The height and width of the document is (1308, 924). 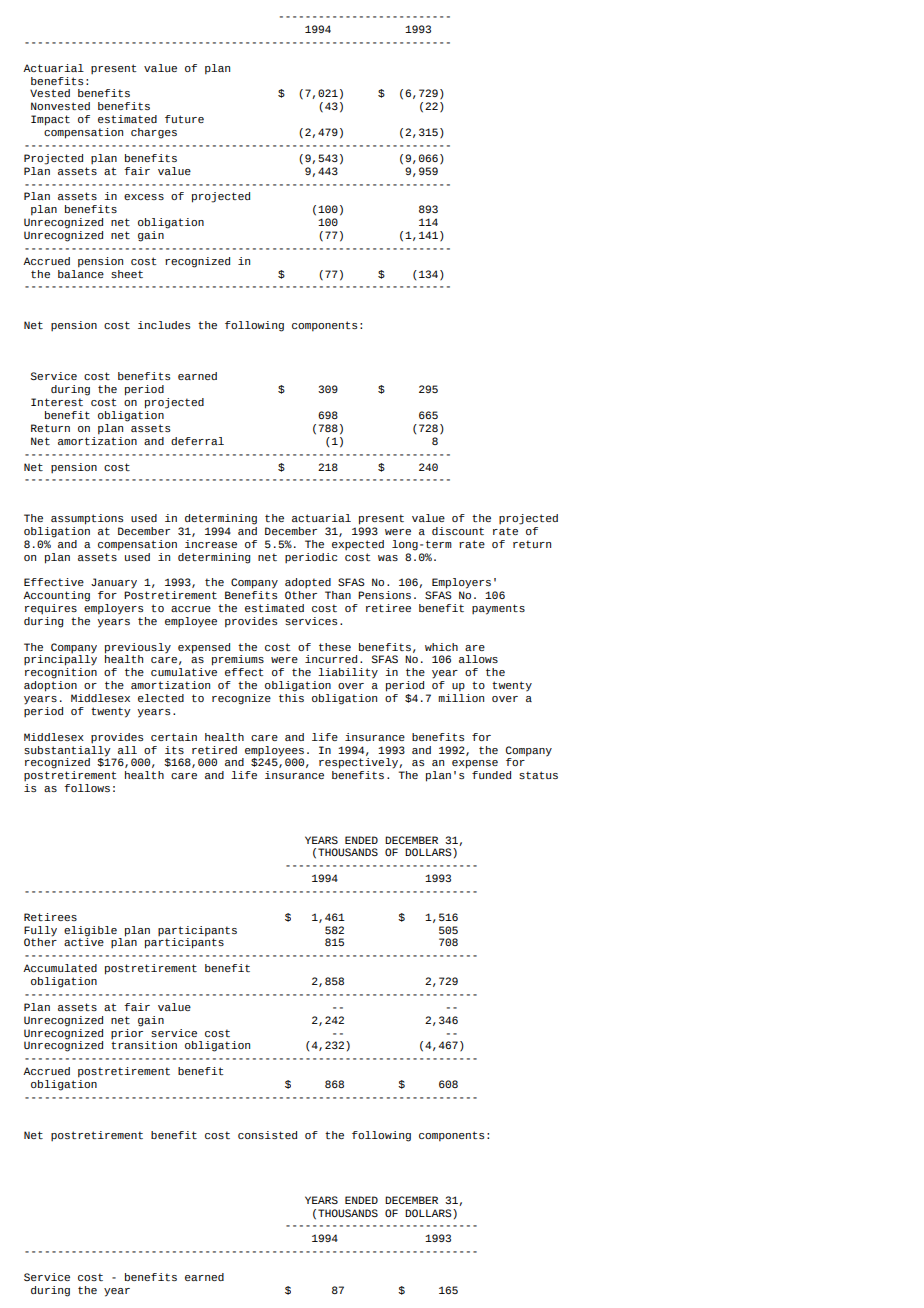 I want to click on excess, so click(x=144, y=197).
